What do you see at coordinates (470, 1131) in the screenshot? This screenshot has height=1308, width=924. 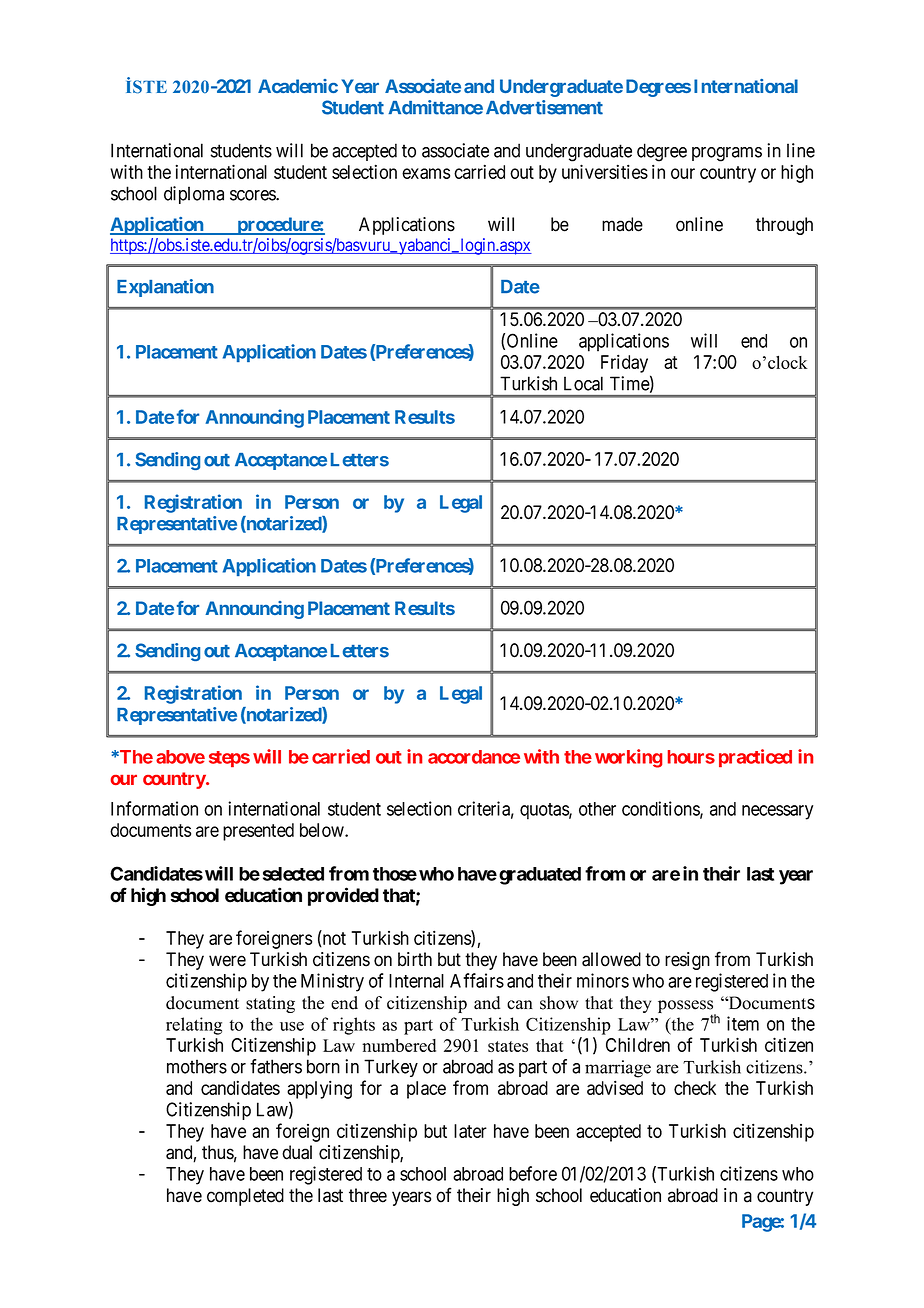 I see `later` at bounding box center [470, 1131].
